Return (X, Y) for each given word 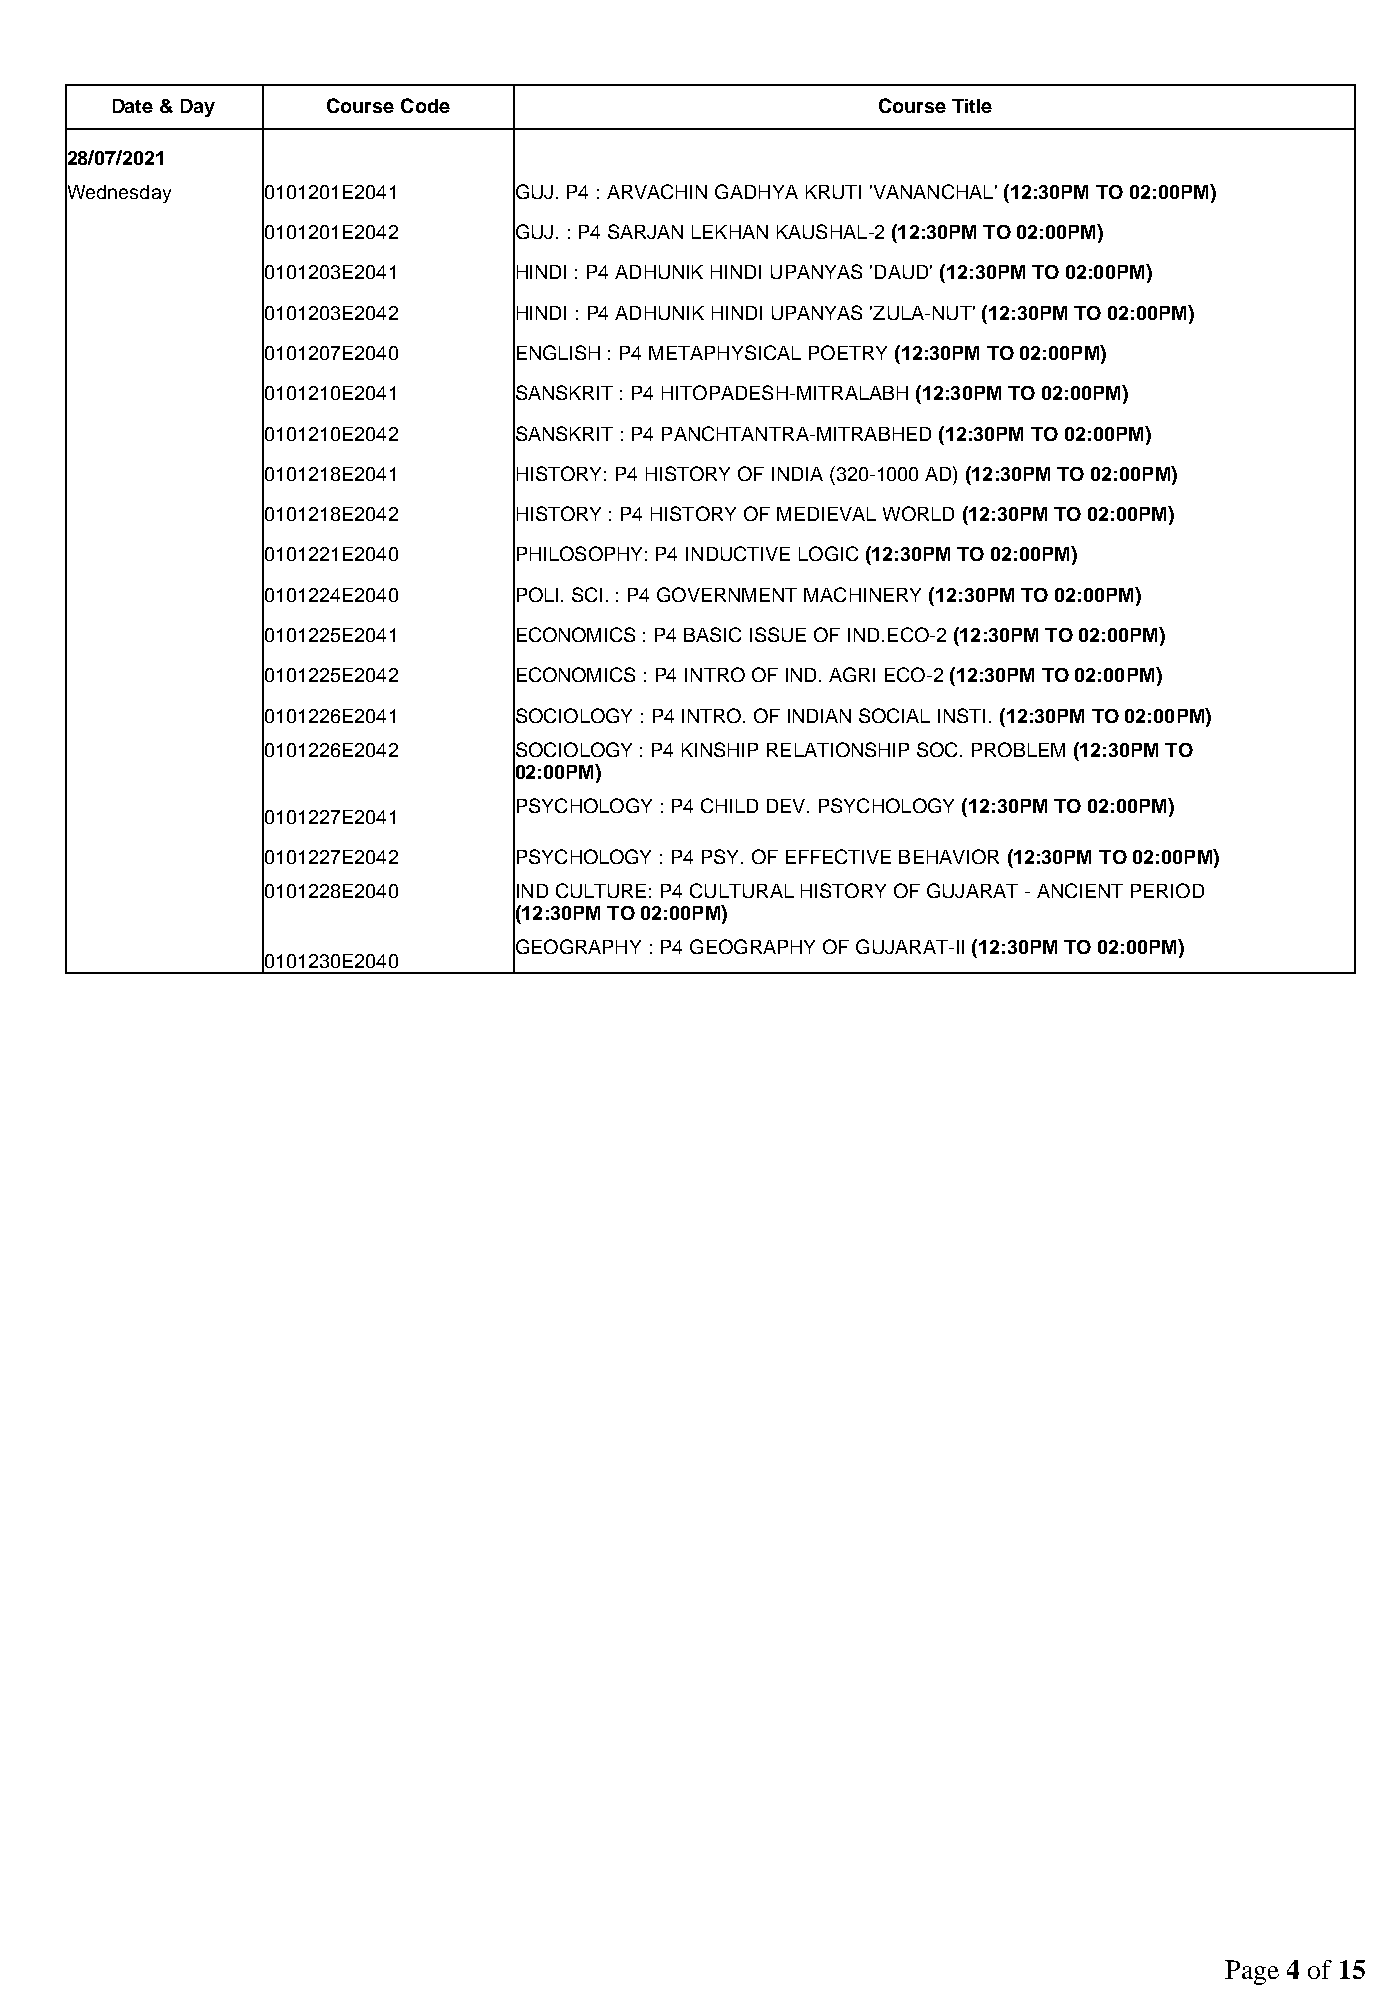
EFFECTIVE (838, 856)
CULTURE (601, 890)
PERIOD (1167, 890)
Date (133, 106)
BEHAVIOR (949, 856)
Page (1252, 1972)
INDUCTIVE (738, 553)
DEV (787, 806)
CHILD (729, 805)
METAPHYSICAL (725, 352)
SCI (587, 594)
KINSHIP (720, 749)
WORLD (918, 513)
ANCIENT (1080, 890)
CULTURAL (742, 890)
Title (972, 106)
